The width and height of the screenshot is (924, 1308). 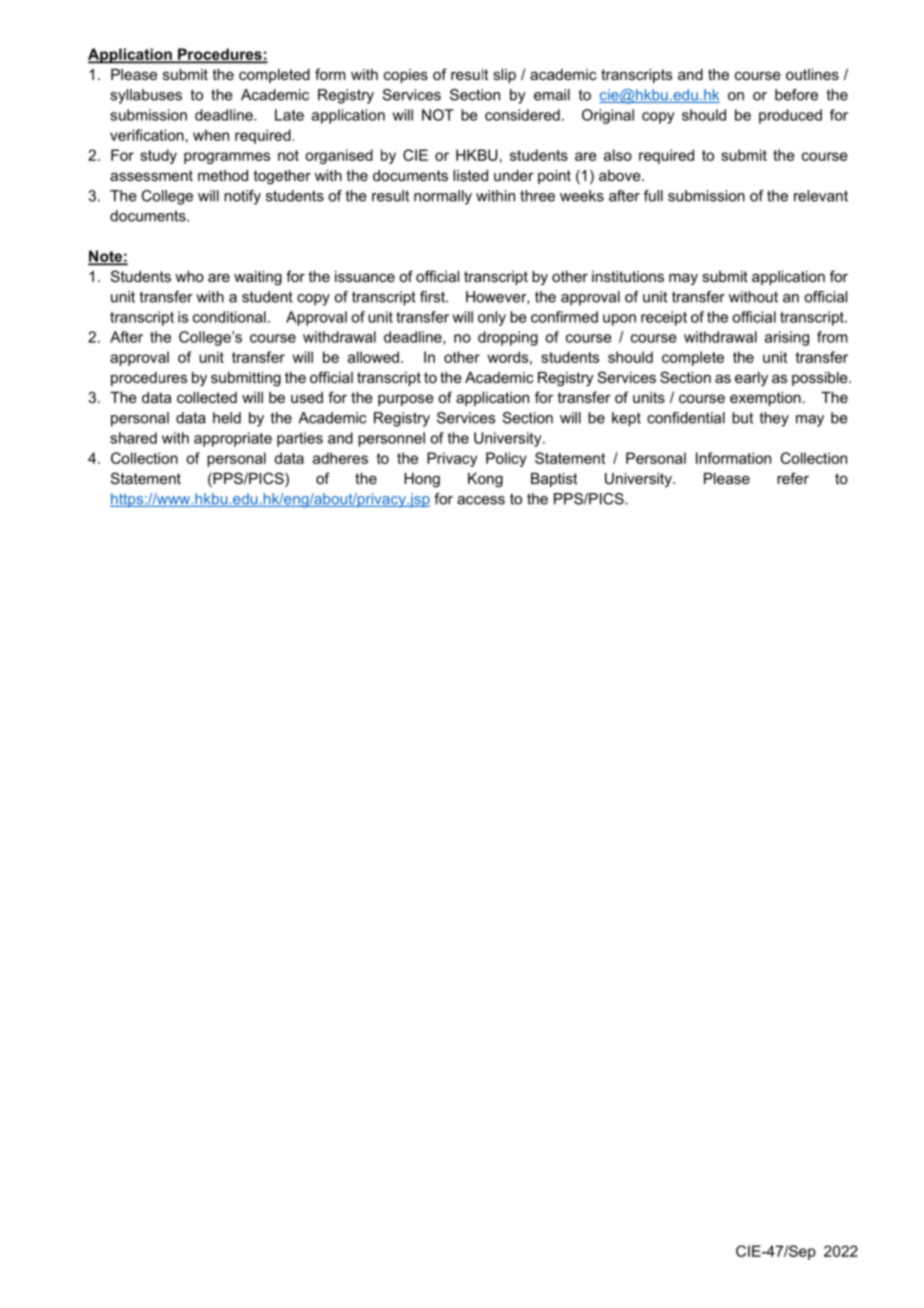 What do you see at coordinates (433, 297) in the screenshot?
I see `first` at bounding box center [433, 297].
